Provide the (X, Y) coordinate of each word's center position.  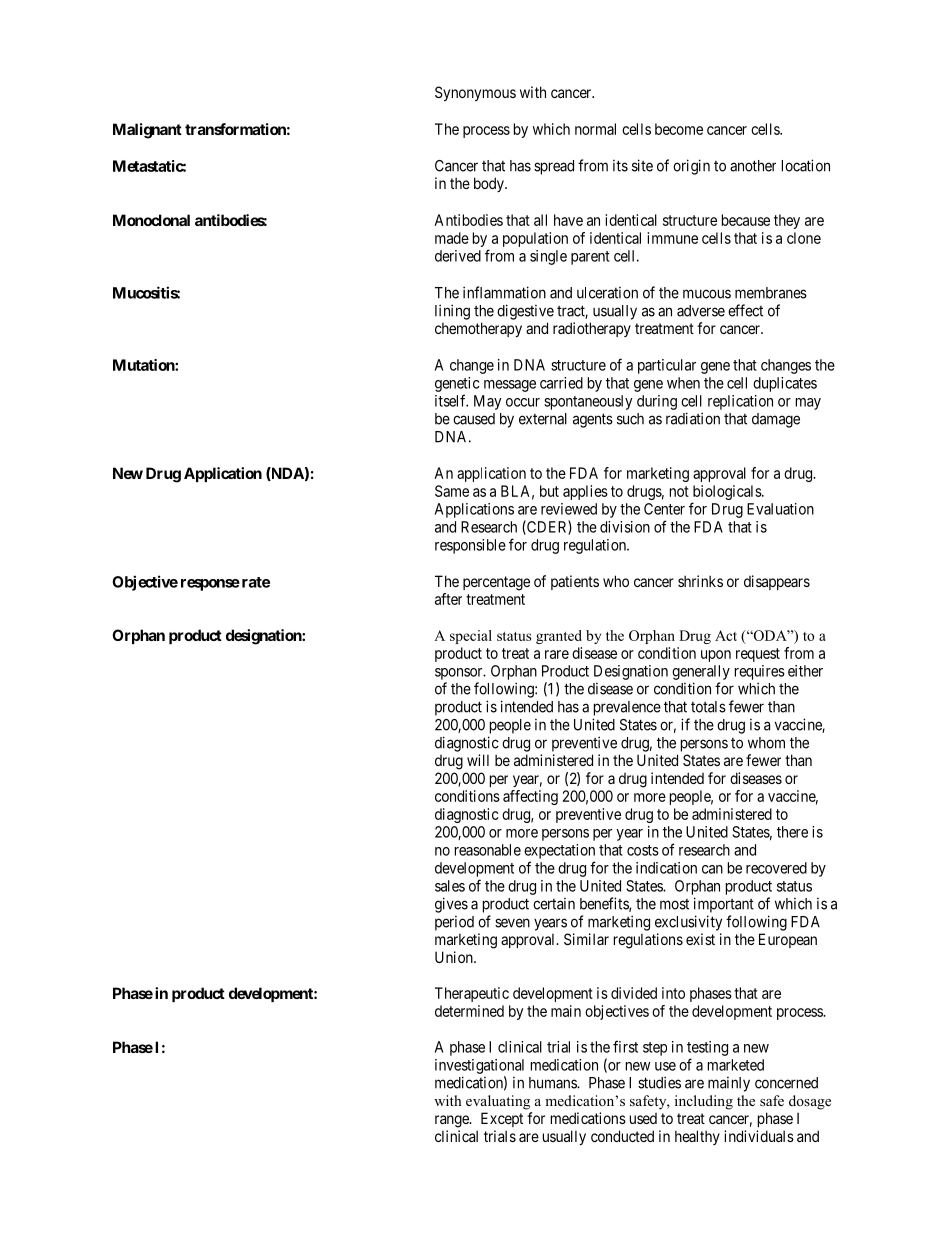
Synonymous (475, 93)
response (210, 585)
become (679, 129)
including (704, 1102)
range (453, 1121)
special (471, 637)
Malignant (147, 131)
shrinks (700, 581)
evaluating (498, 1102)
